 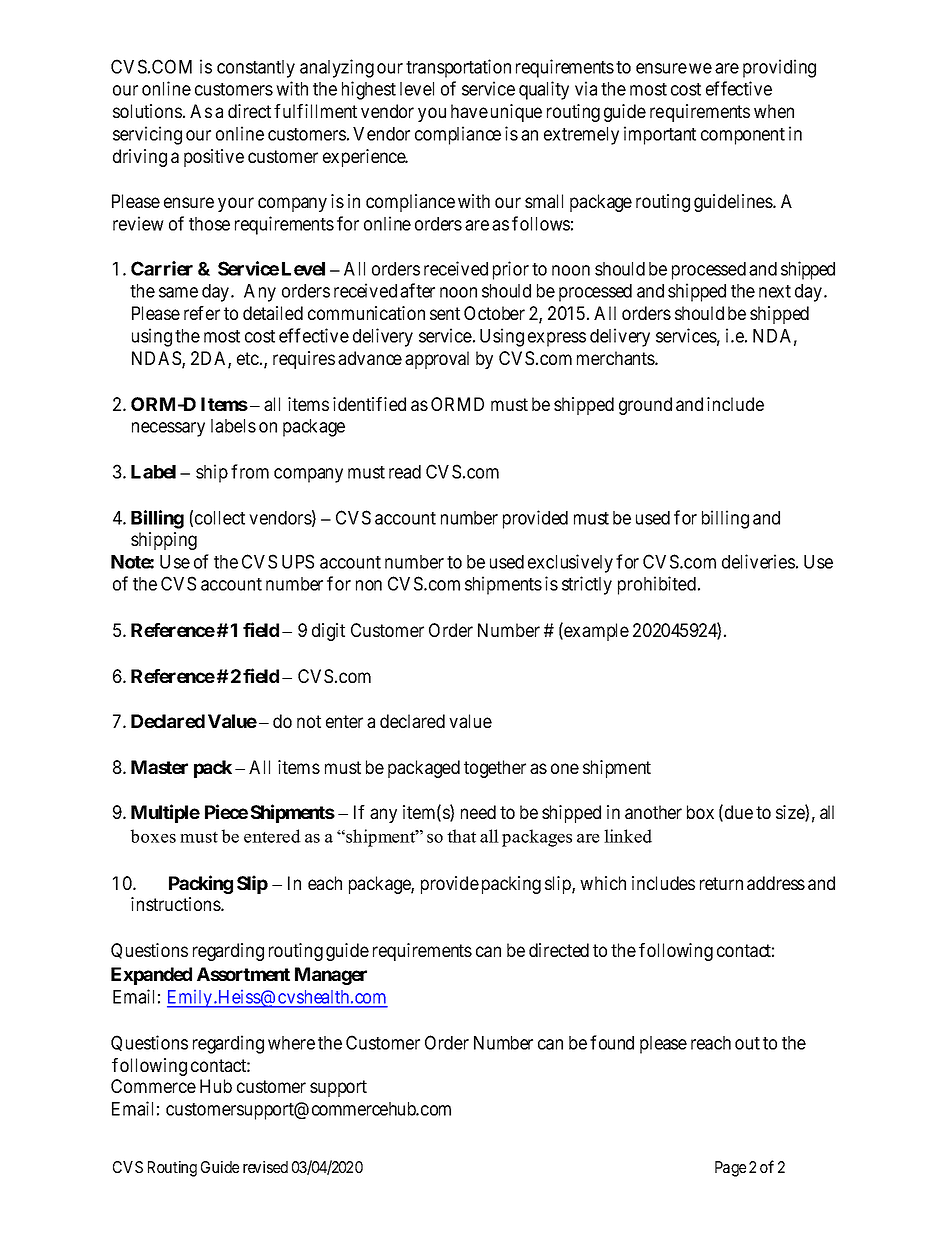 I want to click on another, so click(x=653, y=812).
